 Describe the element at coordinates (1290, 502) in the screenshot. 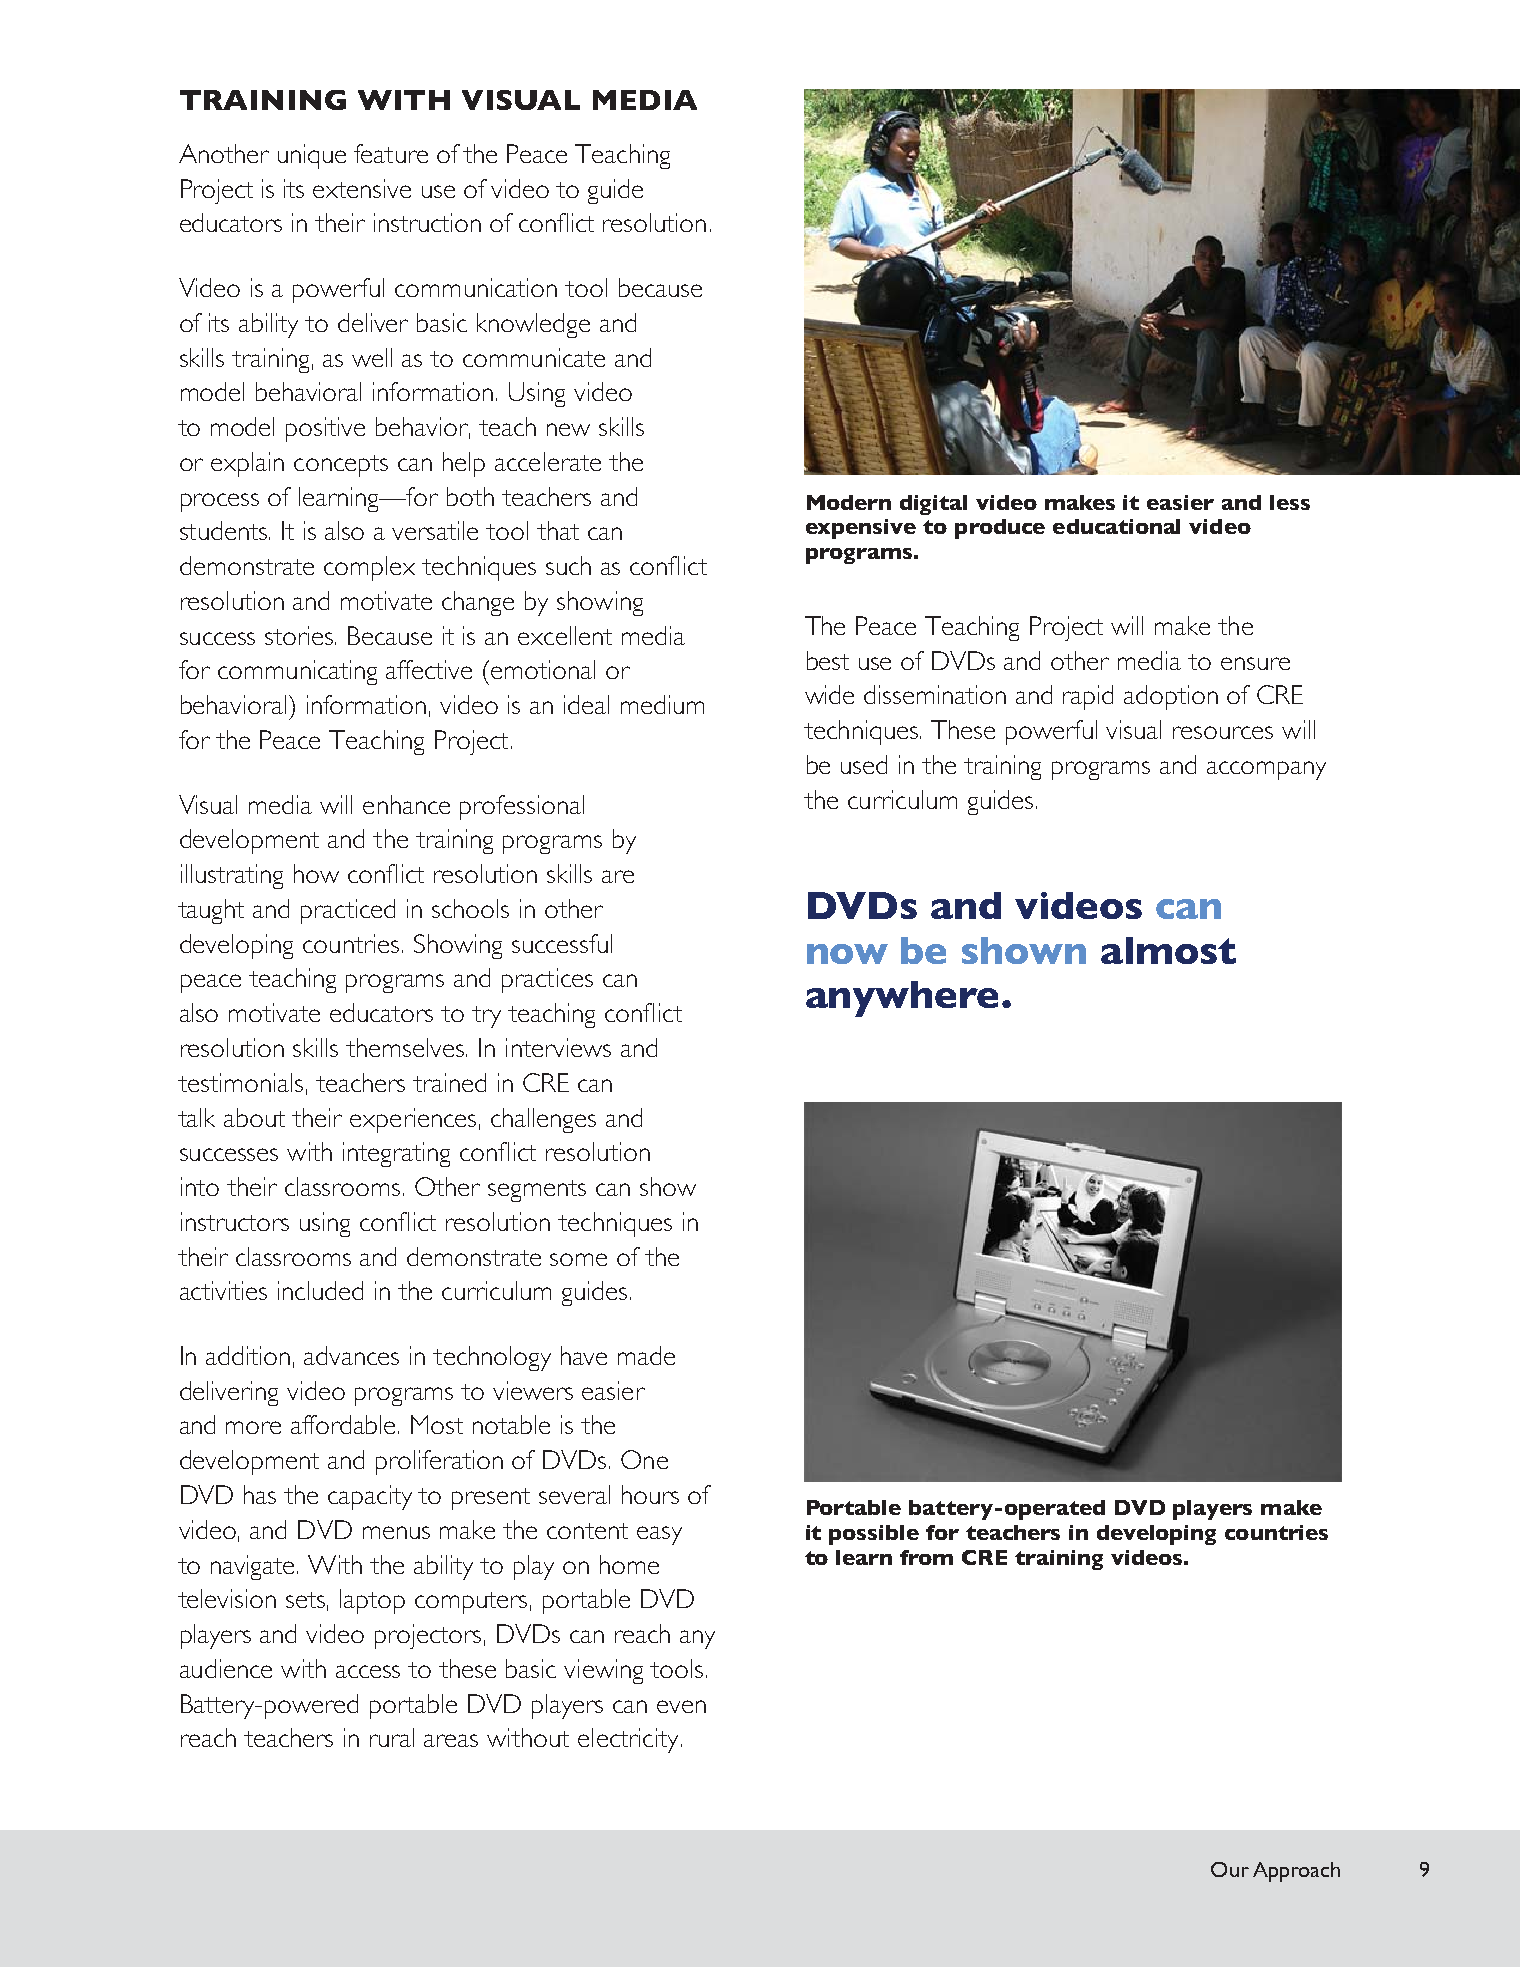

I see `less` at that location.
